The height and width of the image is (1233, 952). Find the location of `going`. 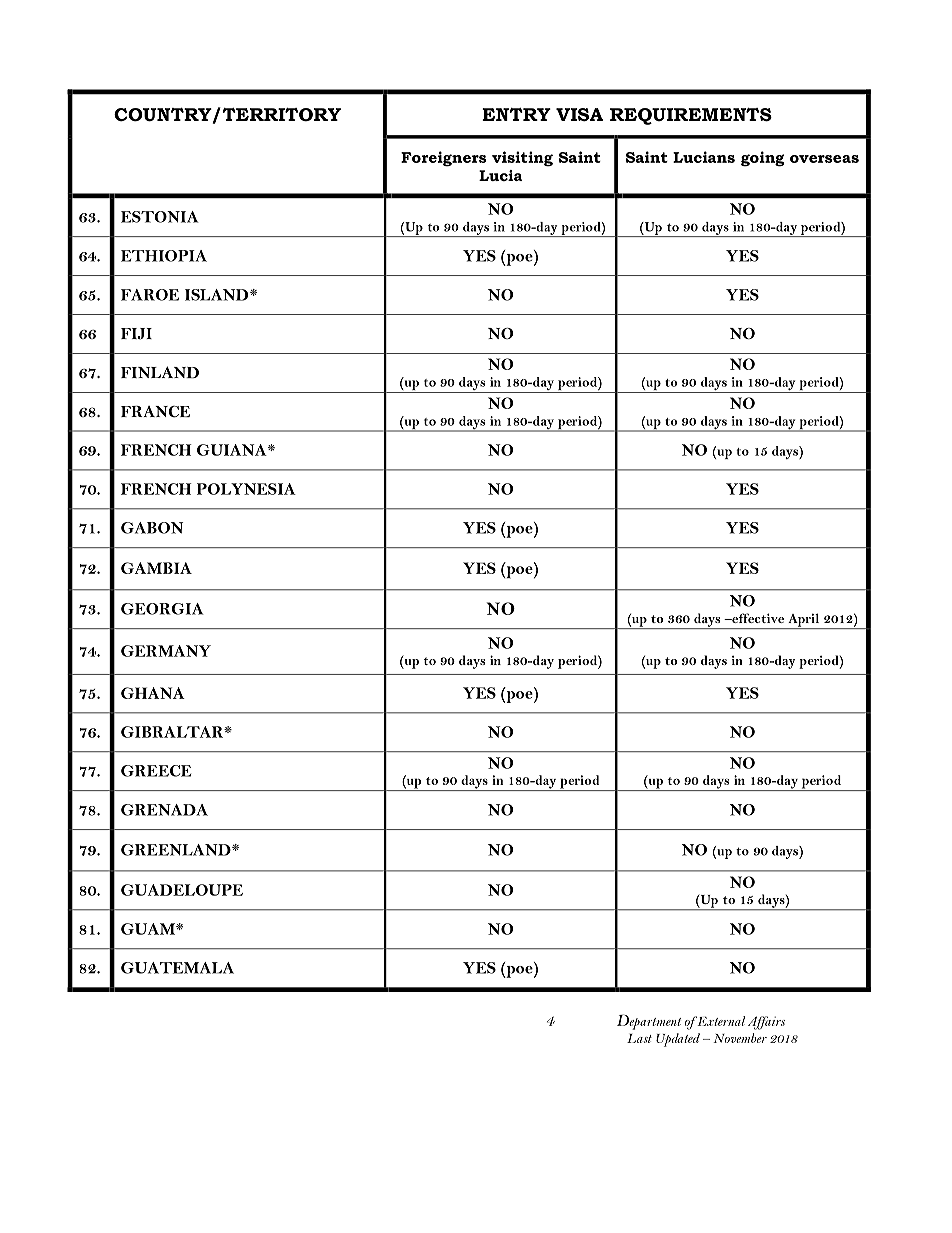

going is located at coordinates (763, 159).
